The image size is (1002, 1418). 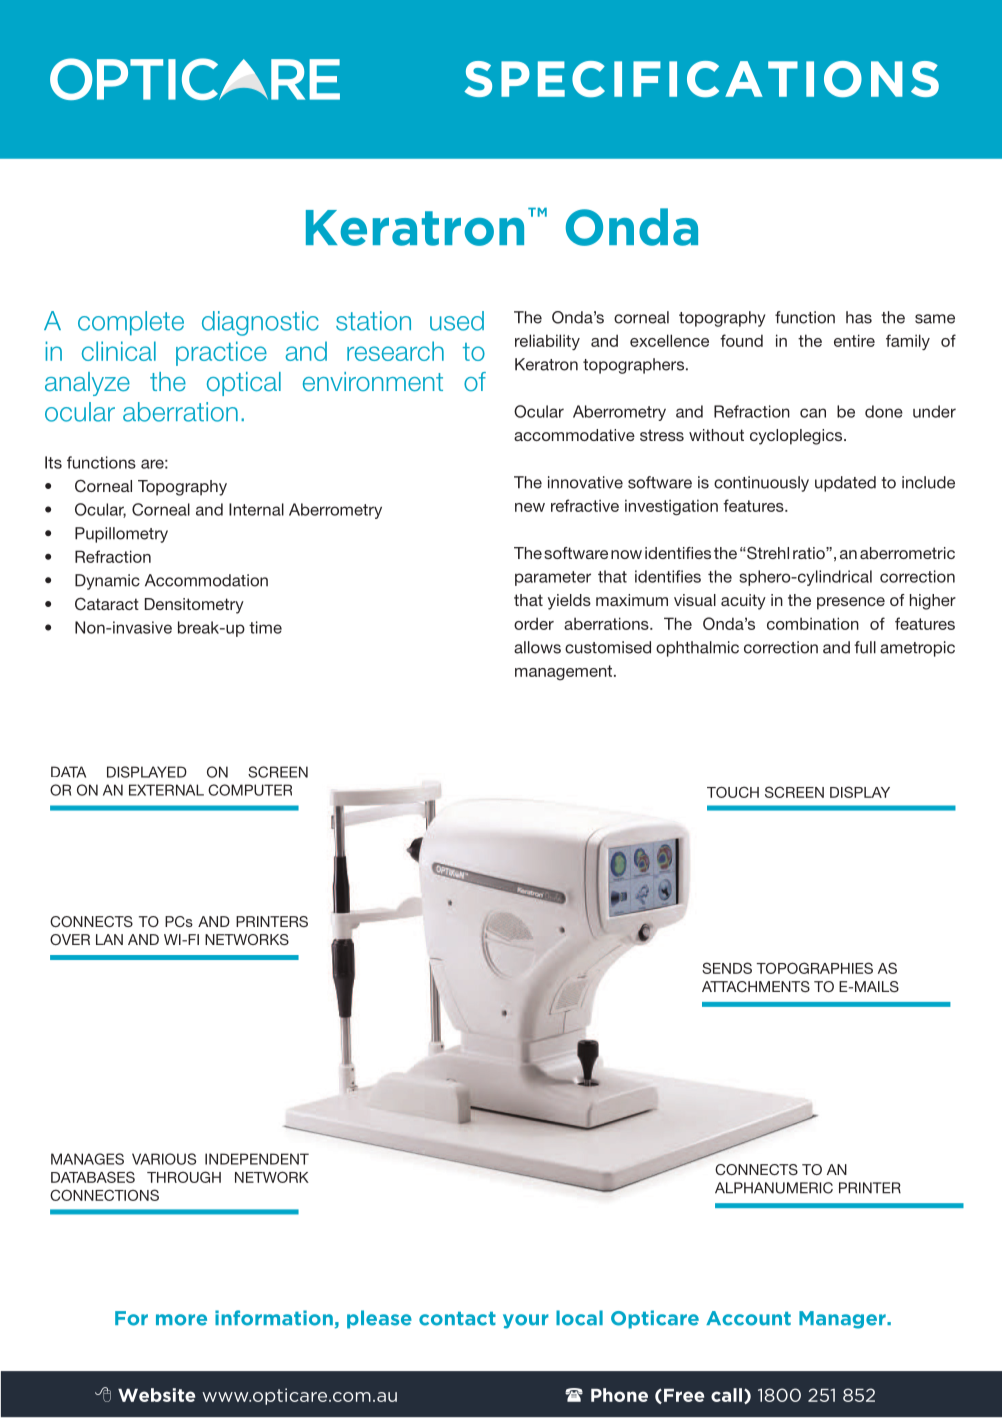 What do you see at coordinates (131, 323) in the document?
I see `complete` at bounding box center [131, 323].
